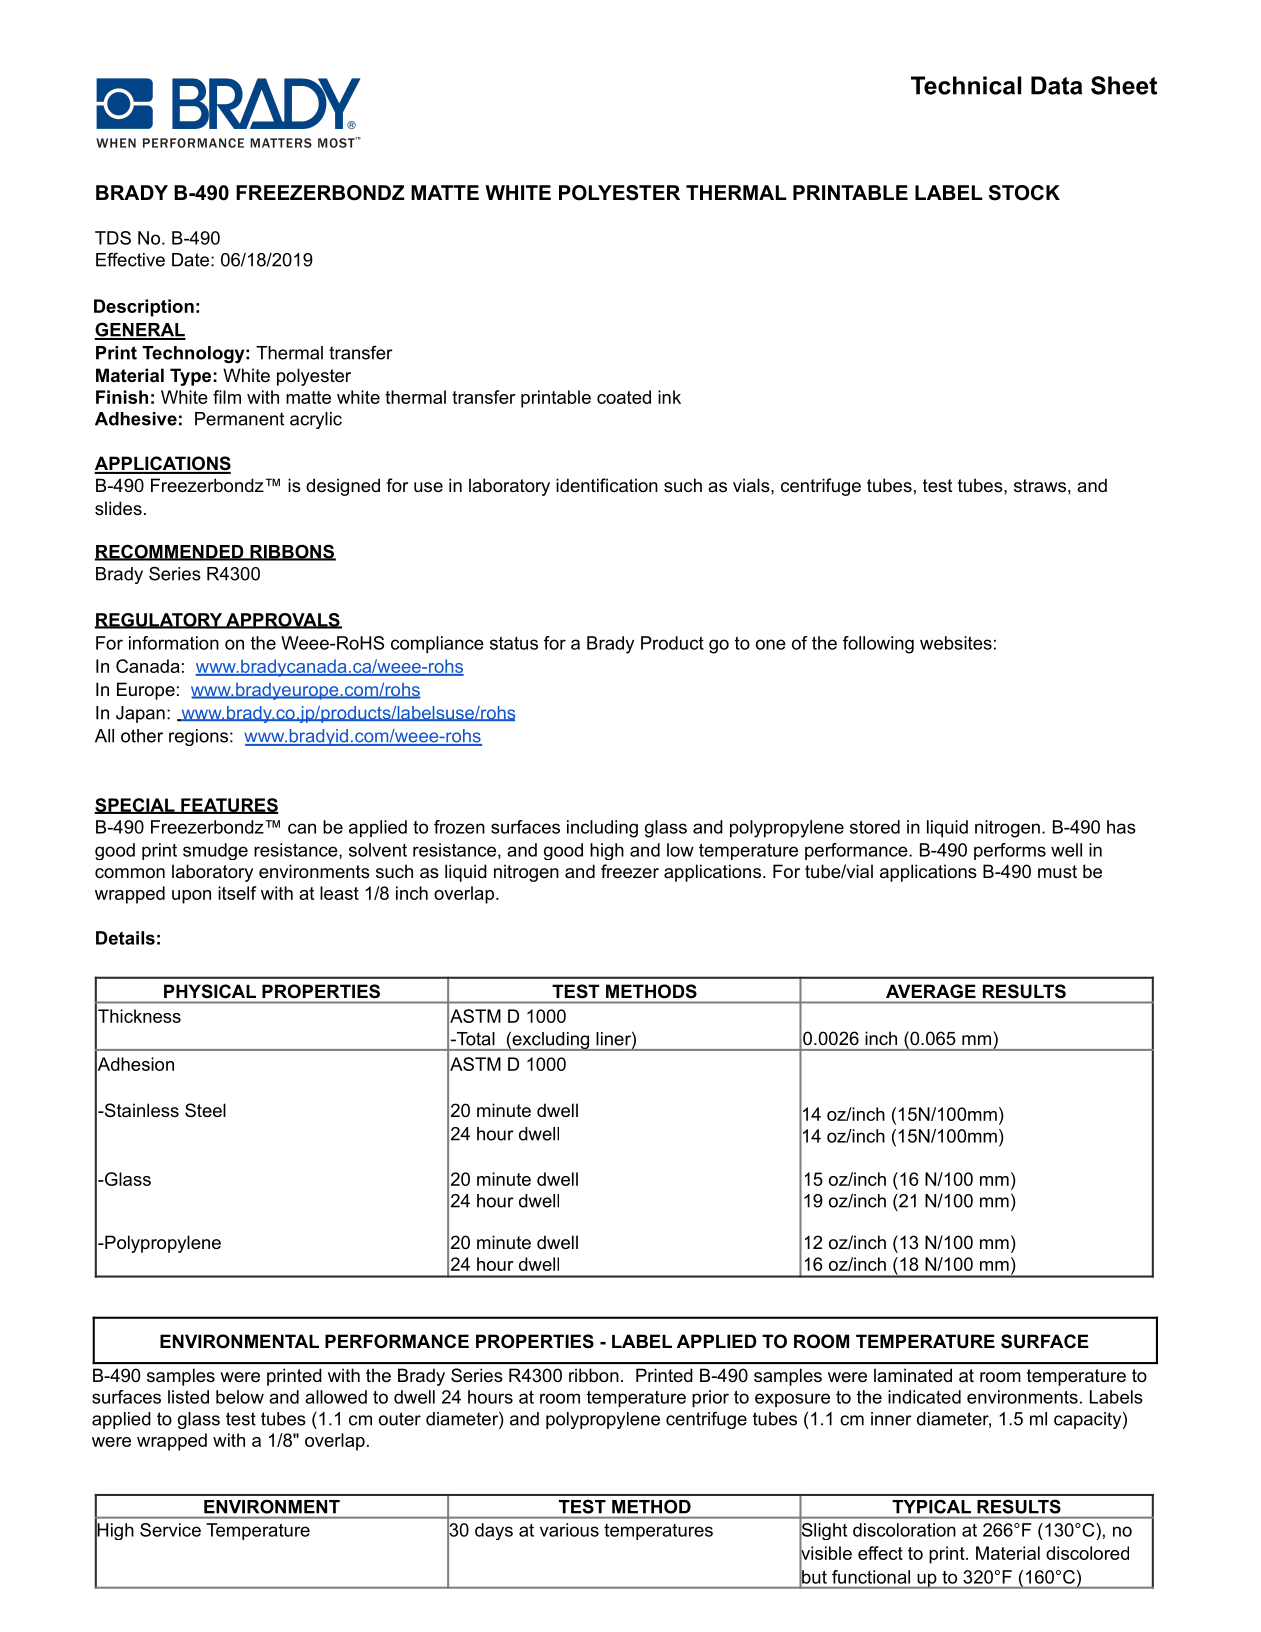 This screenshot has width=1261, height=1632. I want to click on performs, so click(1010, 851).
